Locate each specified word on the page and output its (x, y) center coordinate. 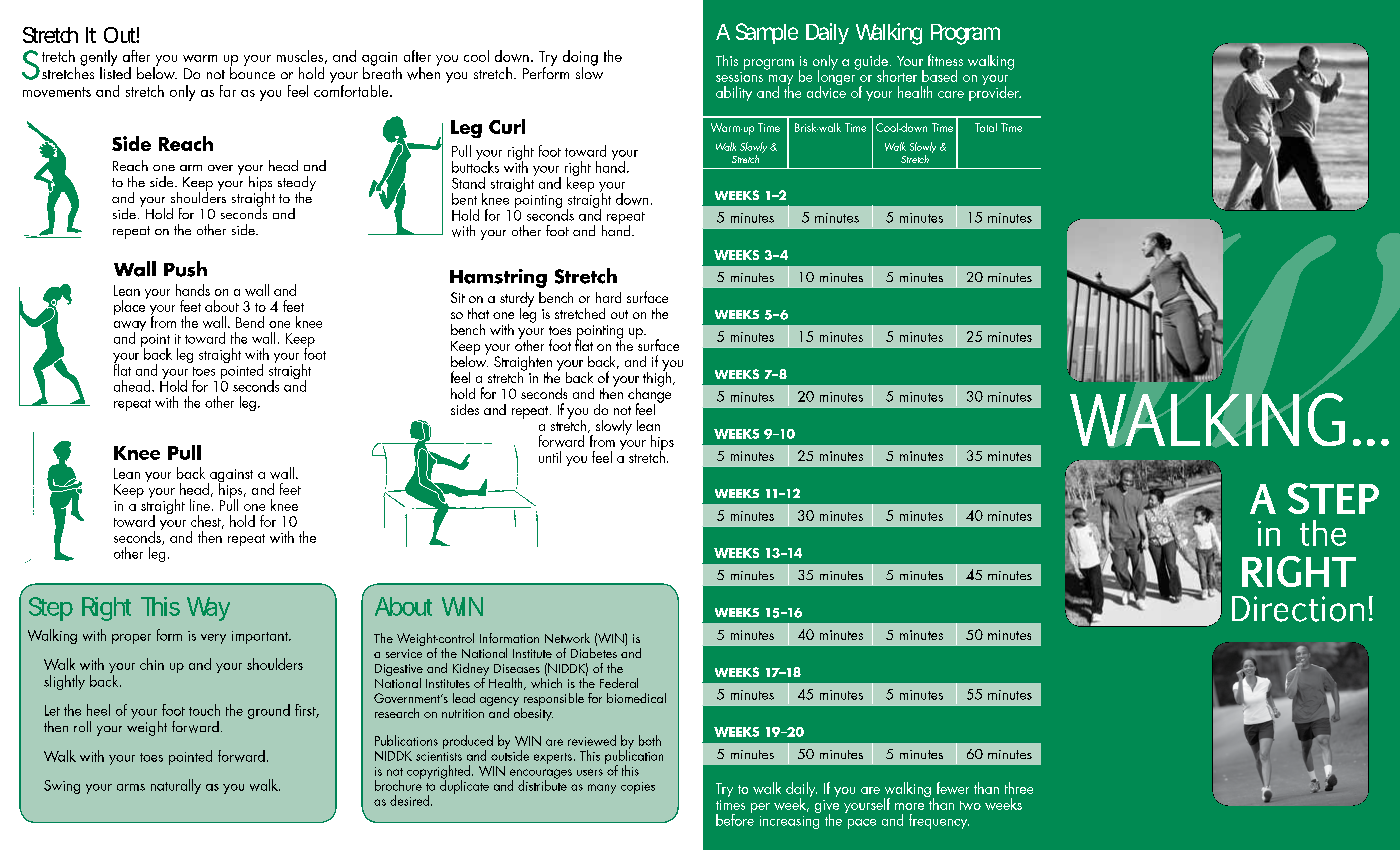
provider (995, 92)
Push (185, 269)
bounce (252, 72)
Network (567, 638)
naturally (176, 786)
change (649, 395)
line (200, 505)
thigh (658, 378)
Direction (1298, 609)
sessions (739, 77)
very (213, 639)
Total (986, 127)
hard (608, 297)
